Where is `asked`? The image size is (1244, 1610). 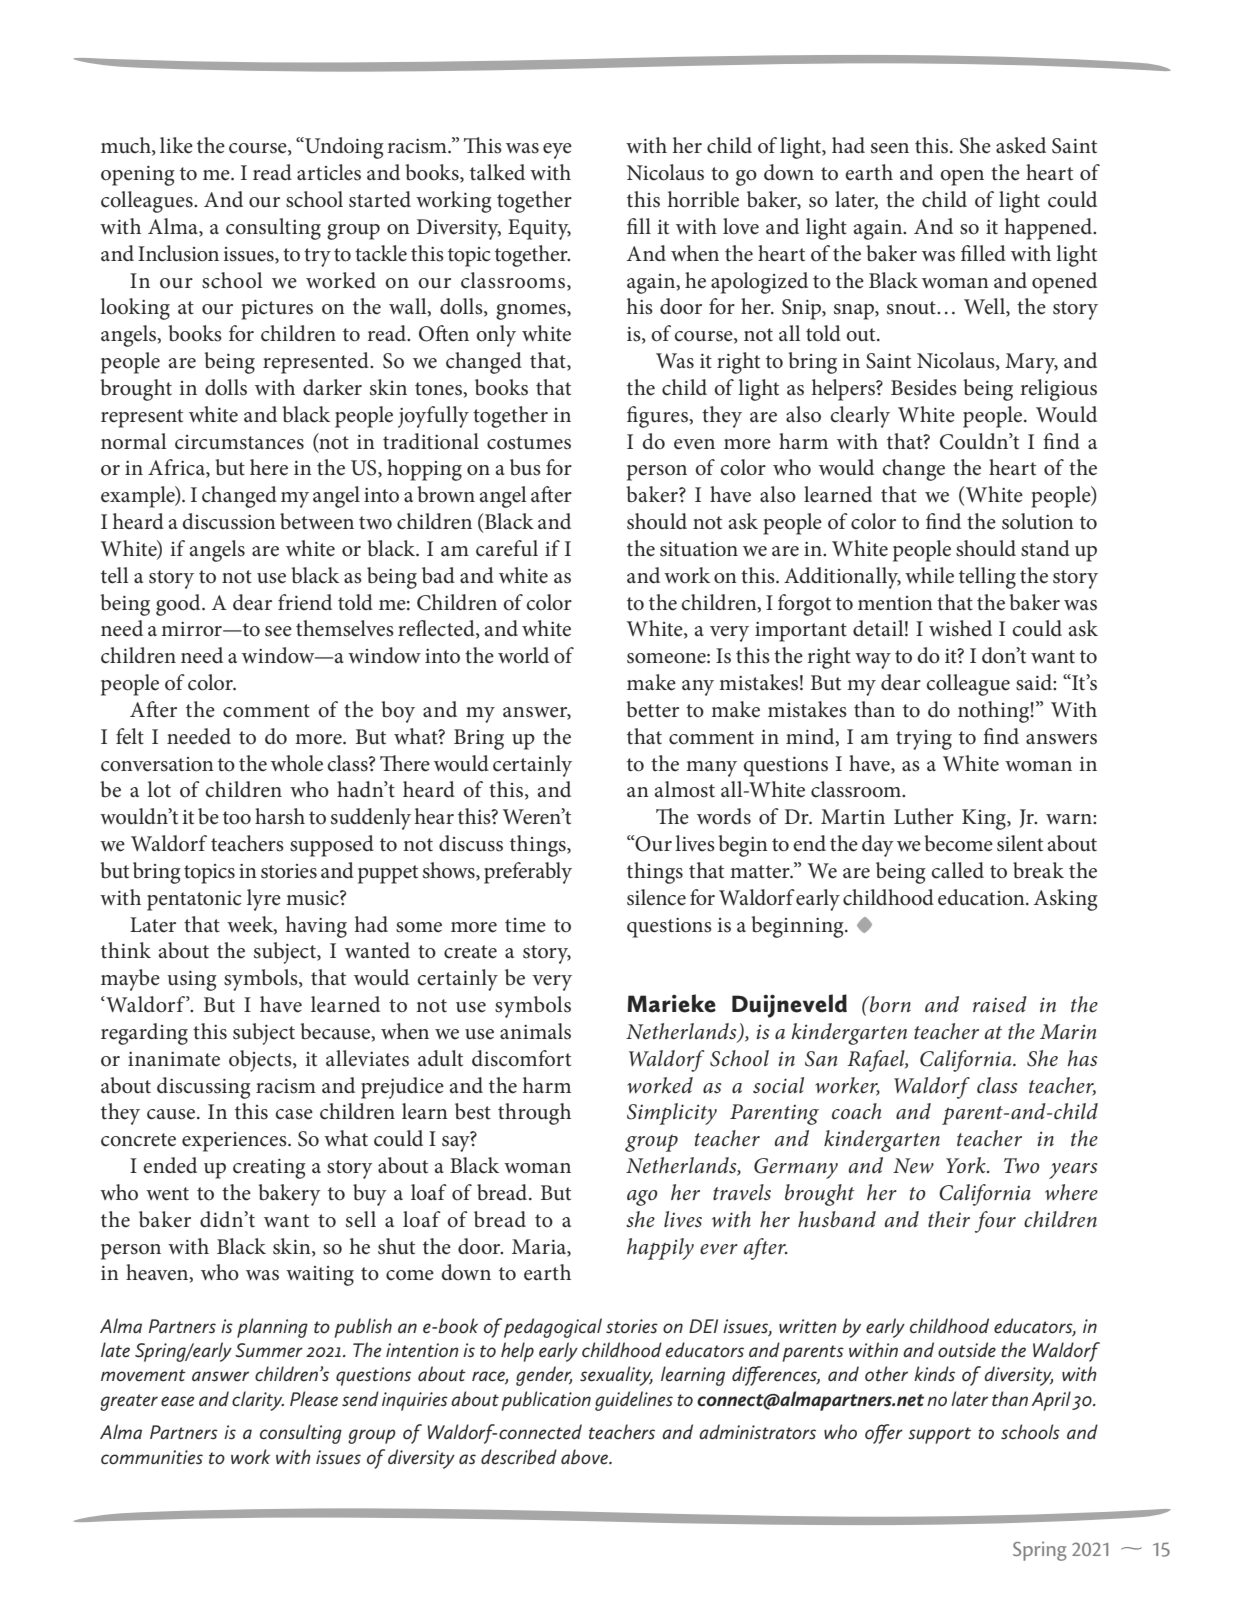 asked is located at coordinates (1021, 145).
